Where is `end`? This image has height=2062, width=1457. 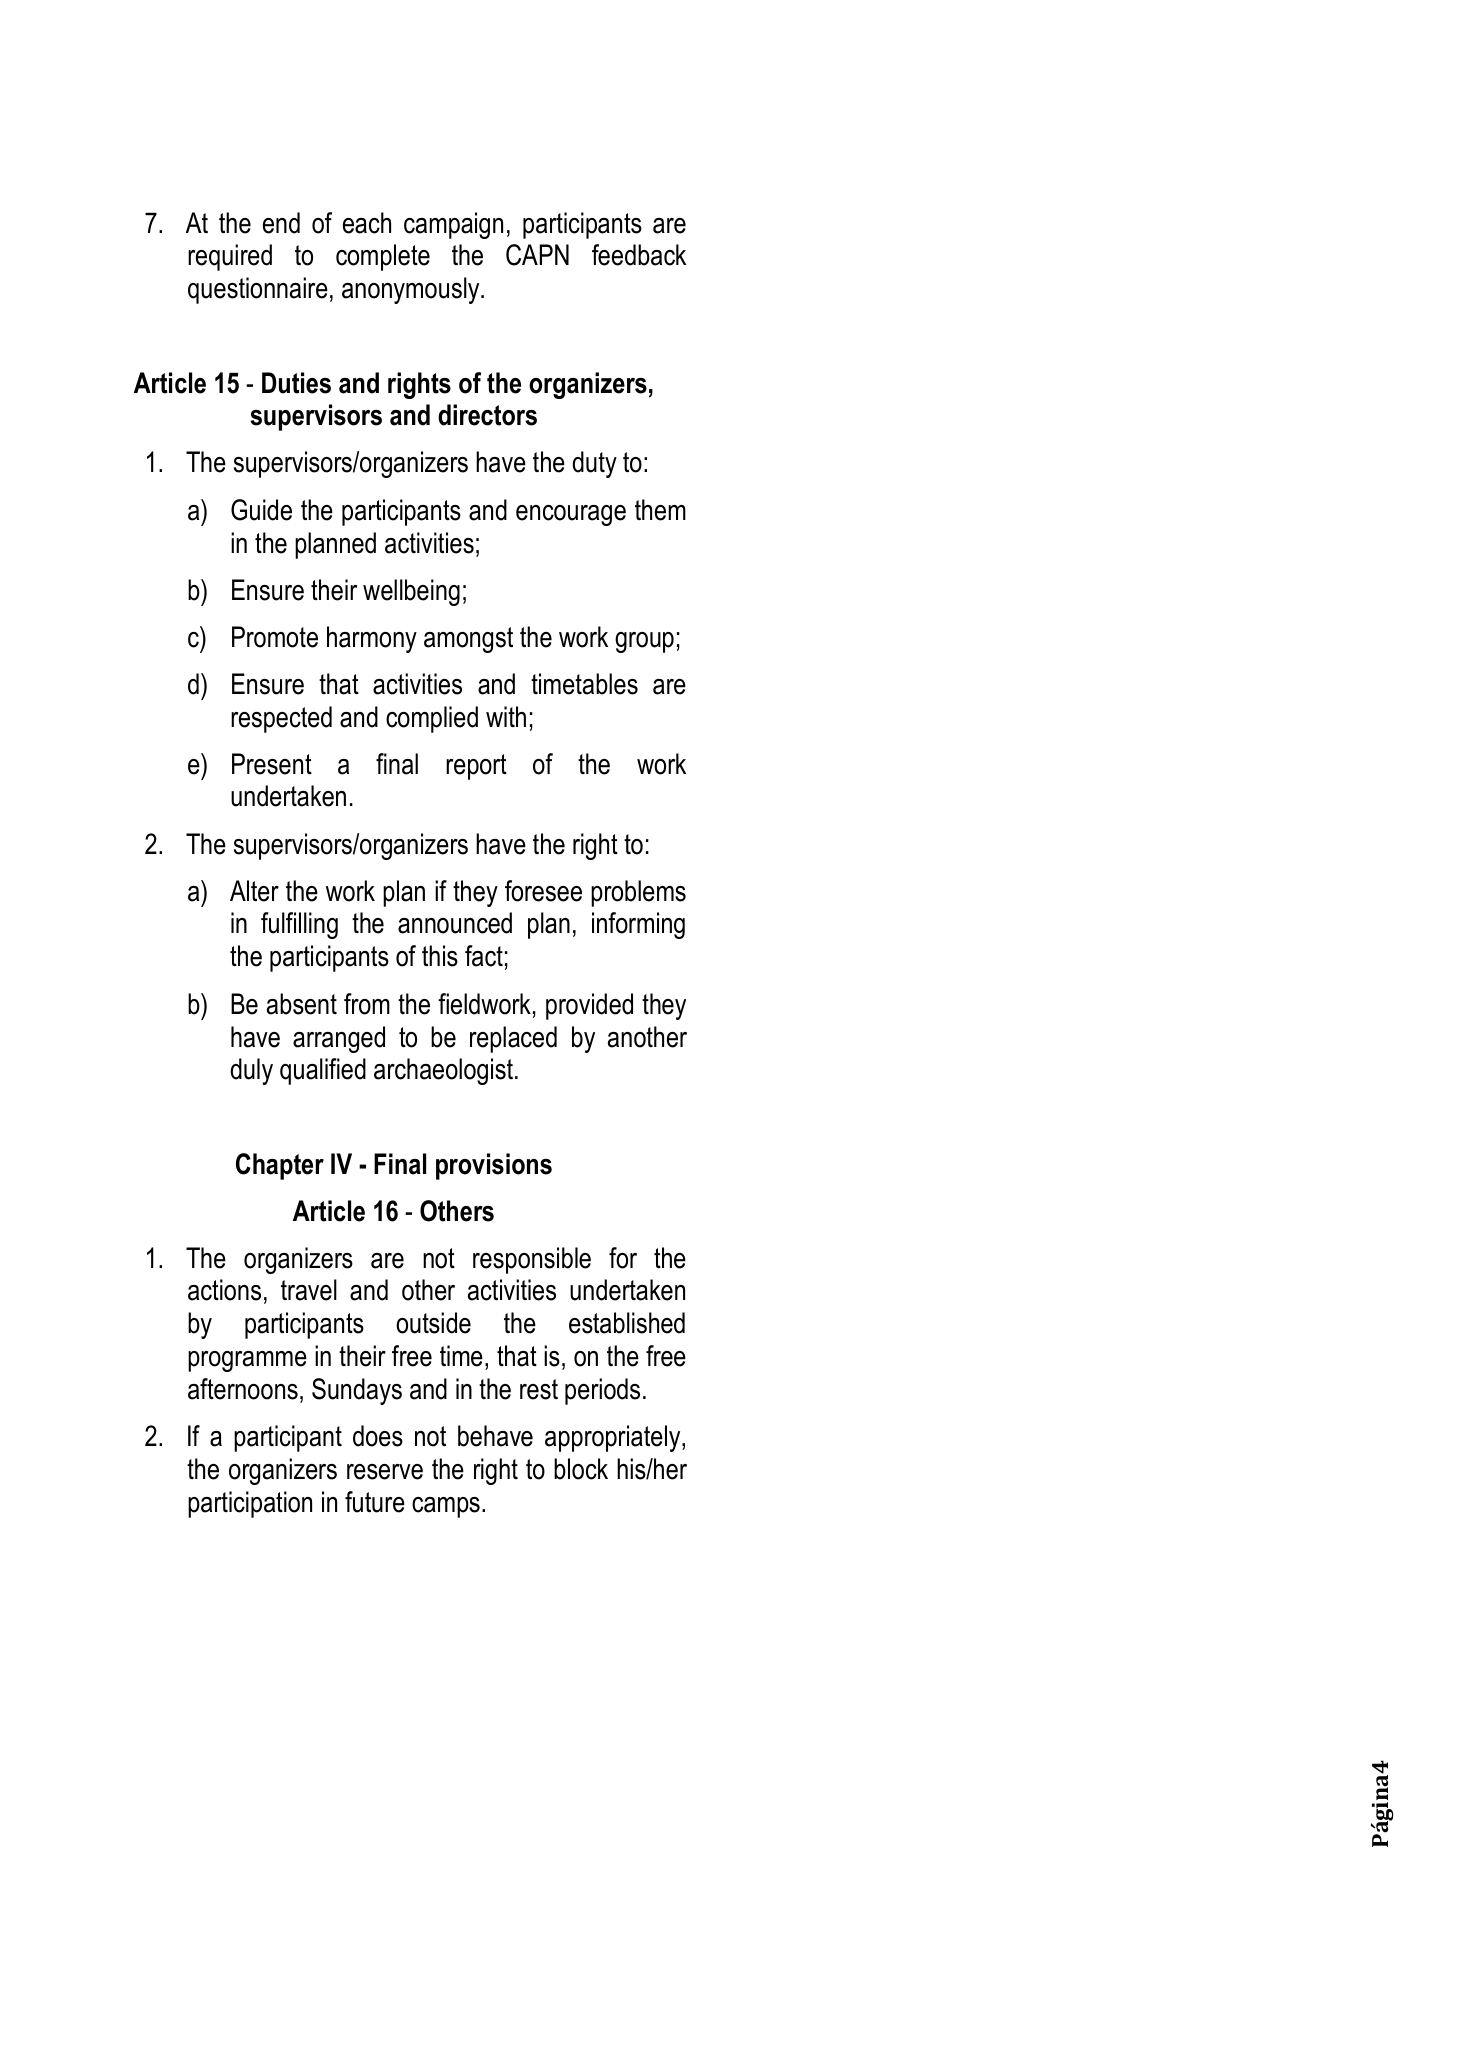
end is located at coordinates (281, 223).
